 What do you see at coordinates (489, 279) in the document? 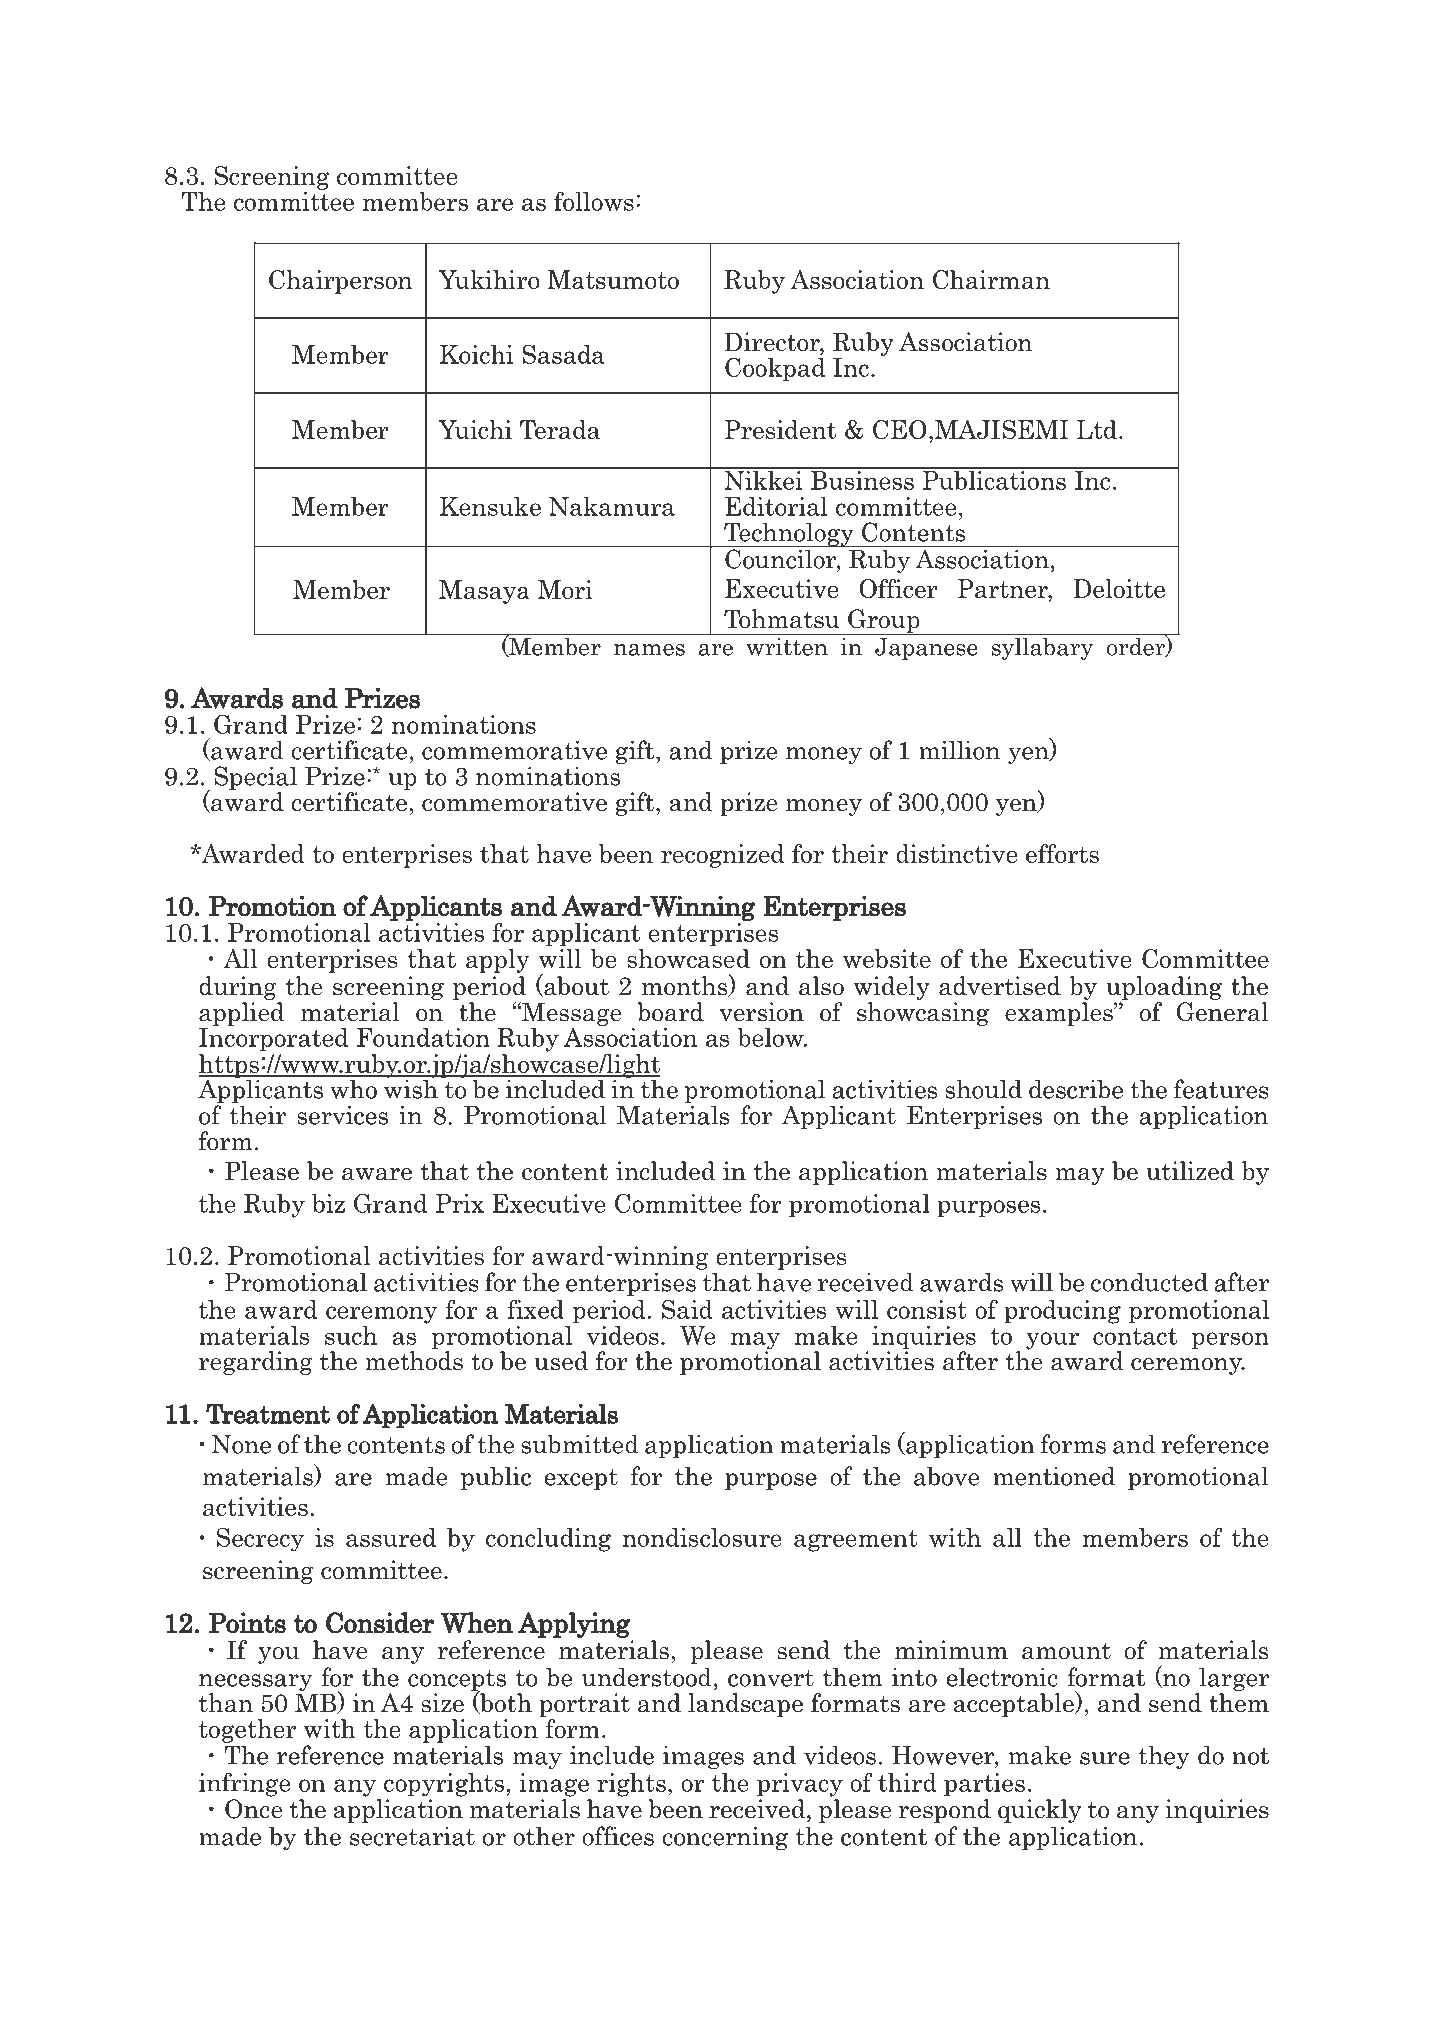
I see `Yukihiro` at bounding box center [489, 279].
